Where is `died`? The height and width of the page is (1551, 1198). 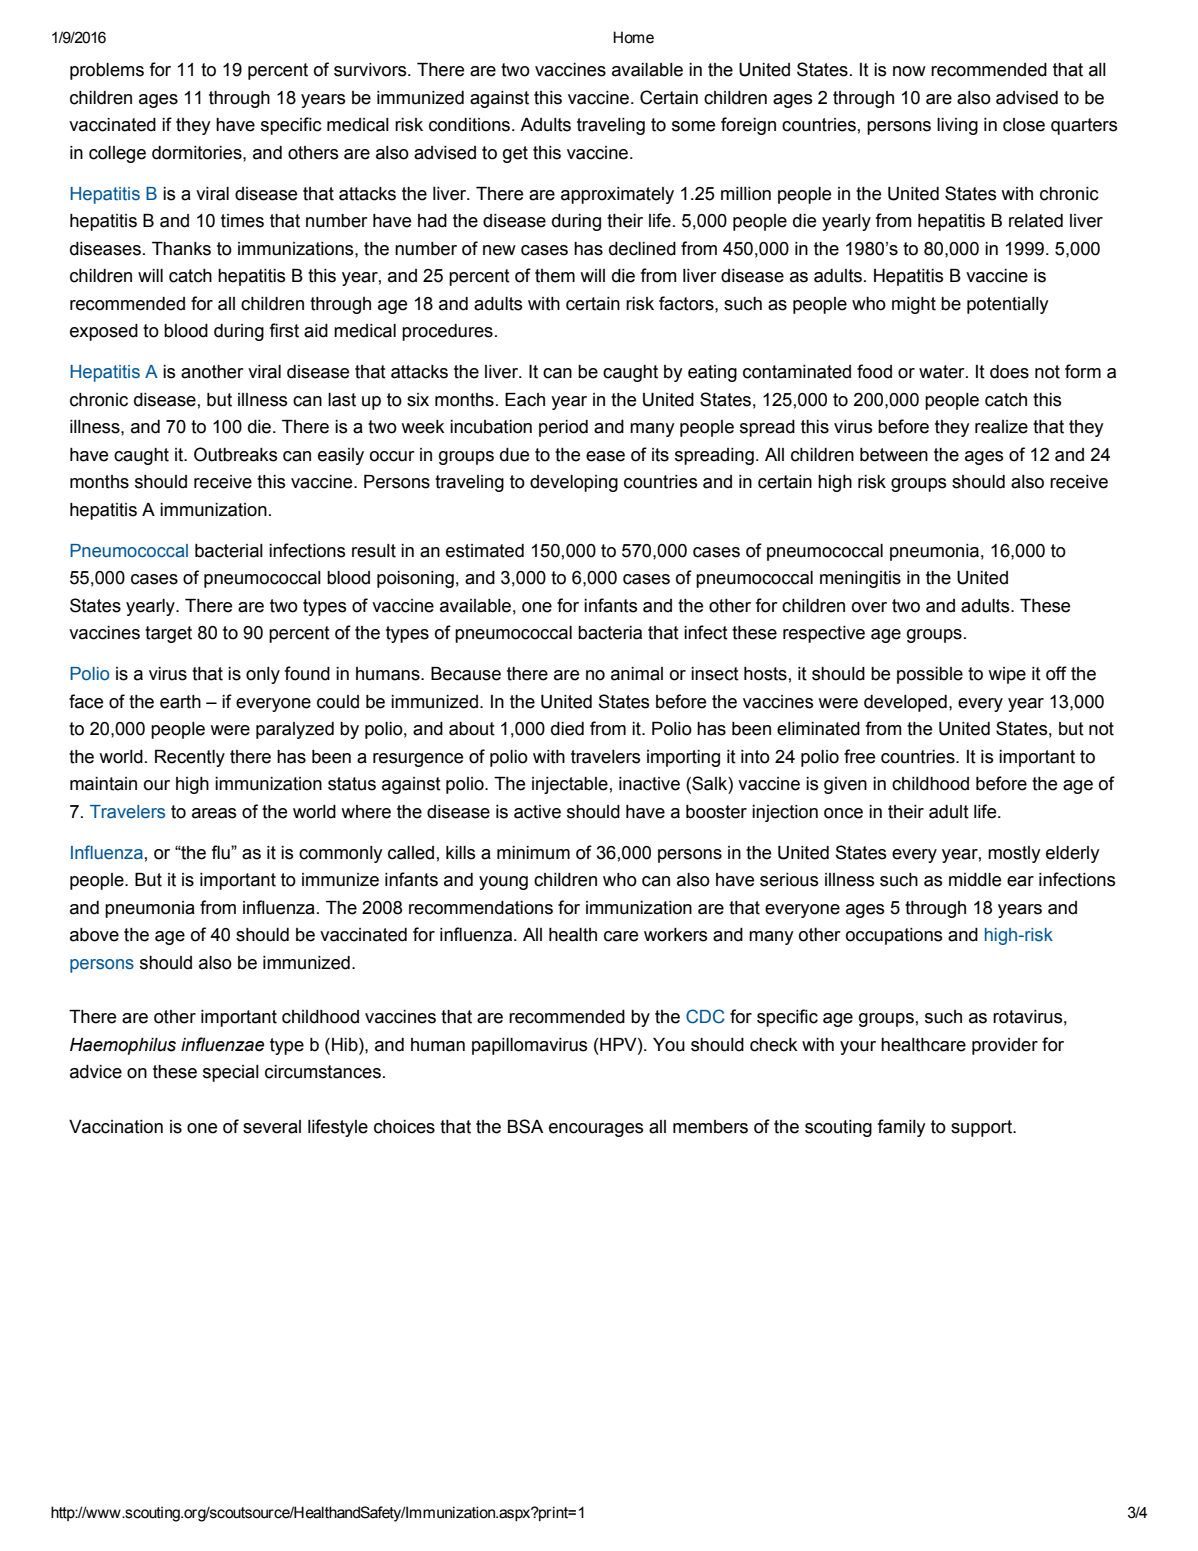
died is located at coordinates (567, 729).
